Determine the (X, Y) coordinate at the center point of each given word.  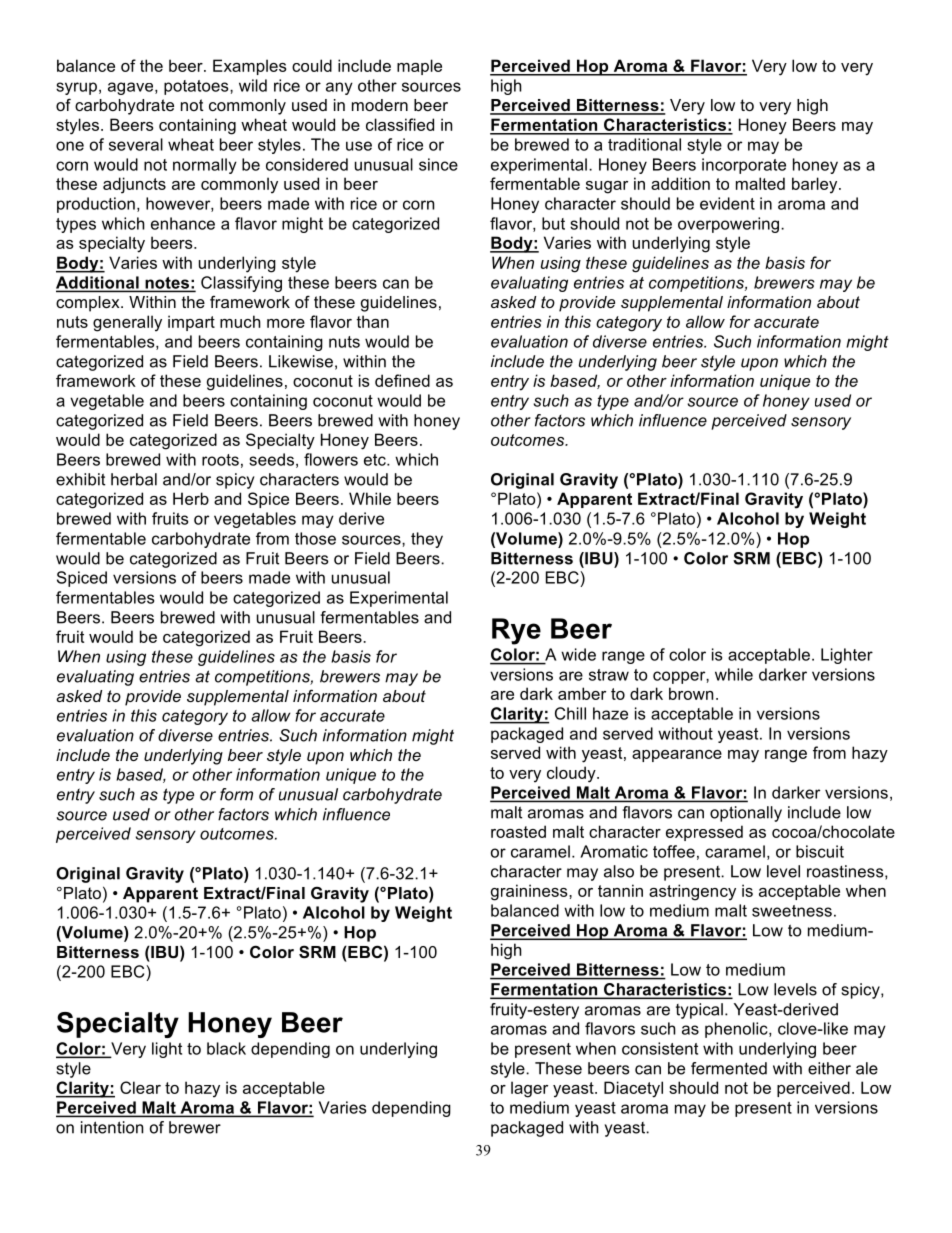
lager (529, 1089)
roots (220, 460)
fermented (729, 1068)
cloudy (572, 774)
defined (402, 380)
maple (419, 67)
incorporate (744, 166)
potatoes (197, 87)
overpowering (728, 225)
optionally (746, 814)
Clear (140, 1087)
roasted (518, 831)
